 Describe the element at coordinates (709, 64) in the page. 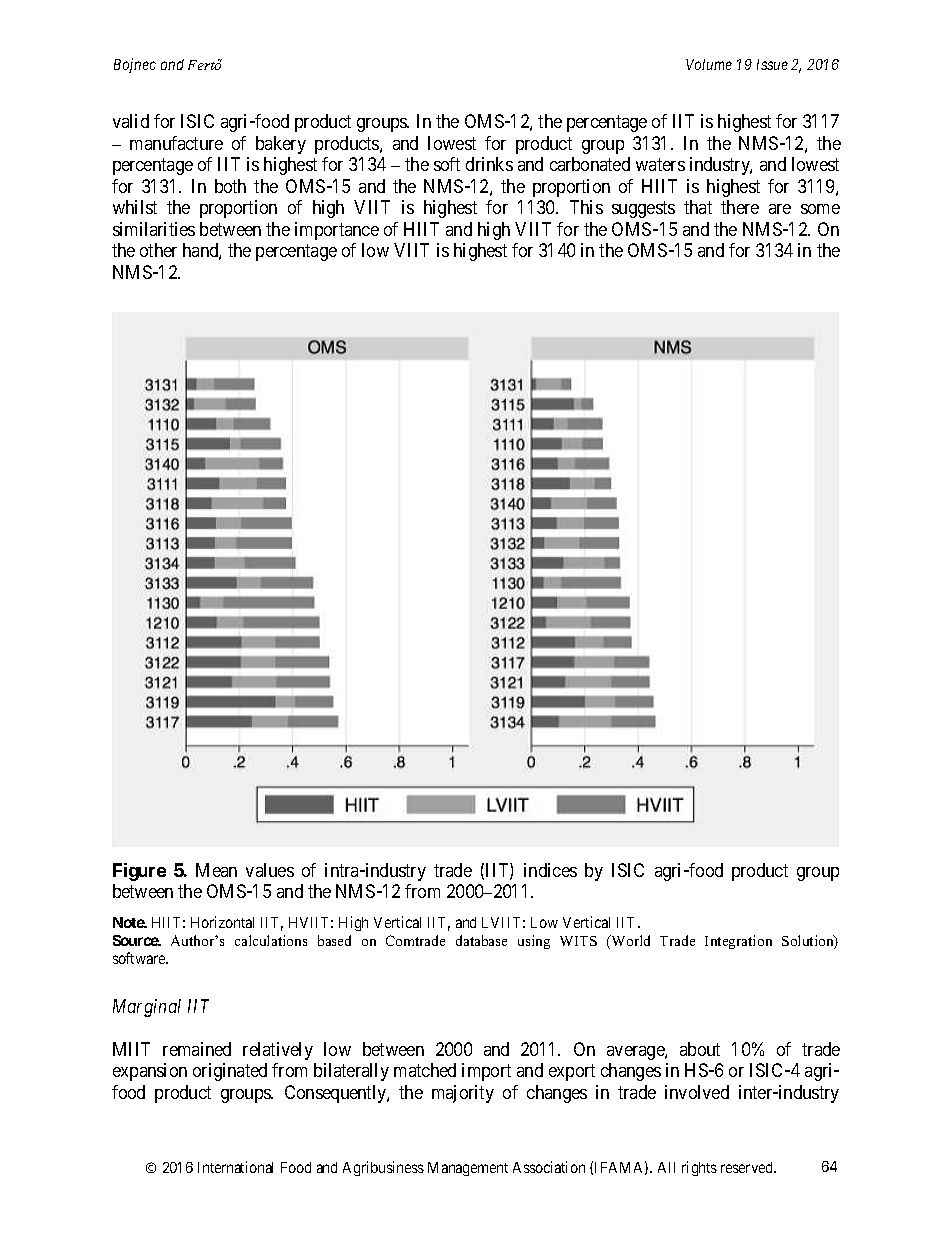

I see `Volume` at that location.
